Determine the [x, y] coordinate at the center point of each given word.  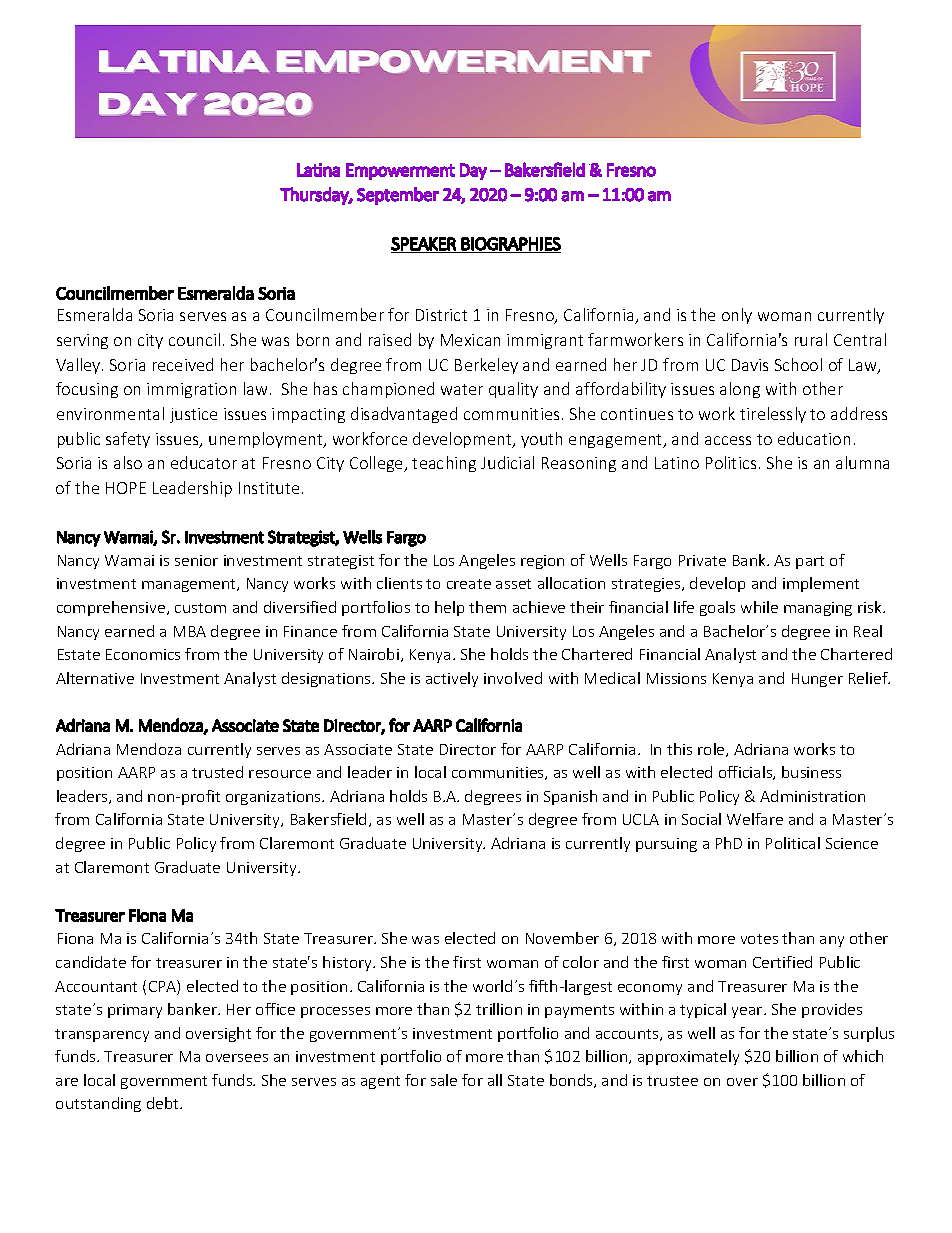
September [398, 196]
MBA [190, 631]
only [737, 316]
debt [164, 1103]
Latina [318, 170]
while [759, 607]
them [487, 607]
